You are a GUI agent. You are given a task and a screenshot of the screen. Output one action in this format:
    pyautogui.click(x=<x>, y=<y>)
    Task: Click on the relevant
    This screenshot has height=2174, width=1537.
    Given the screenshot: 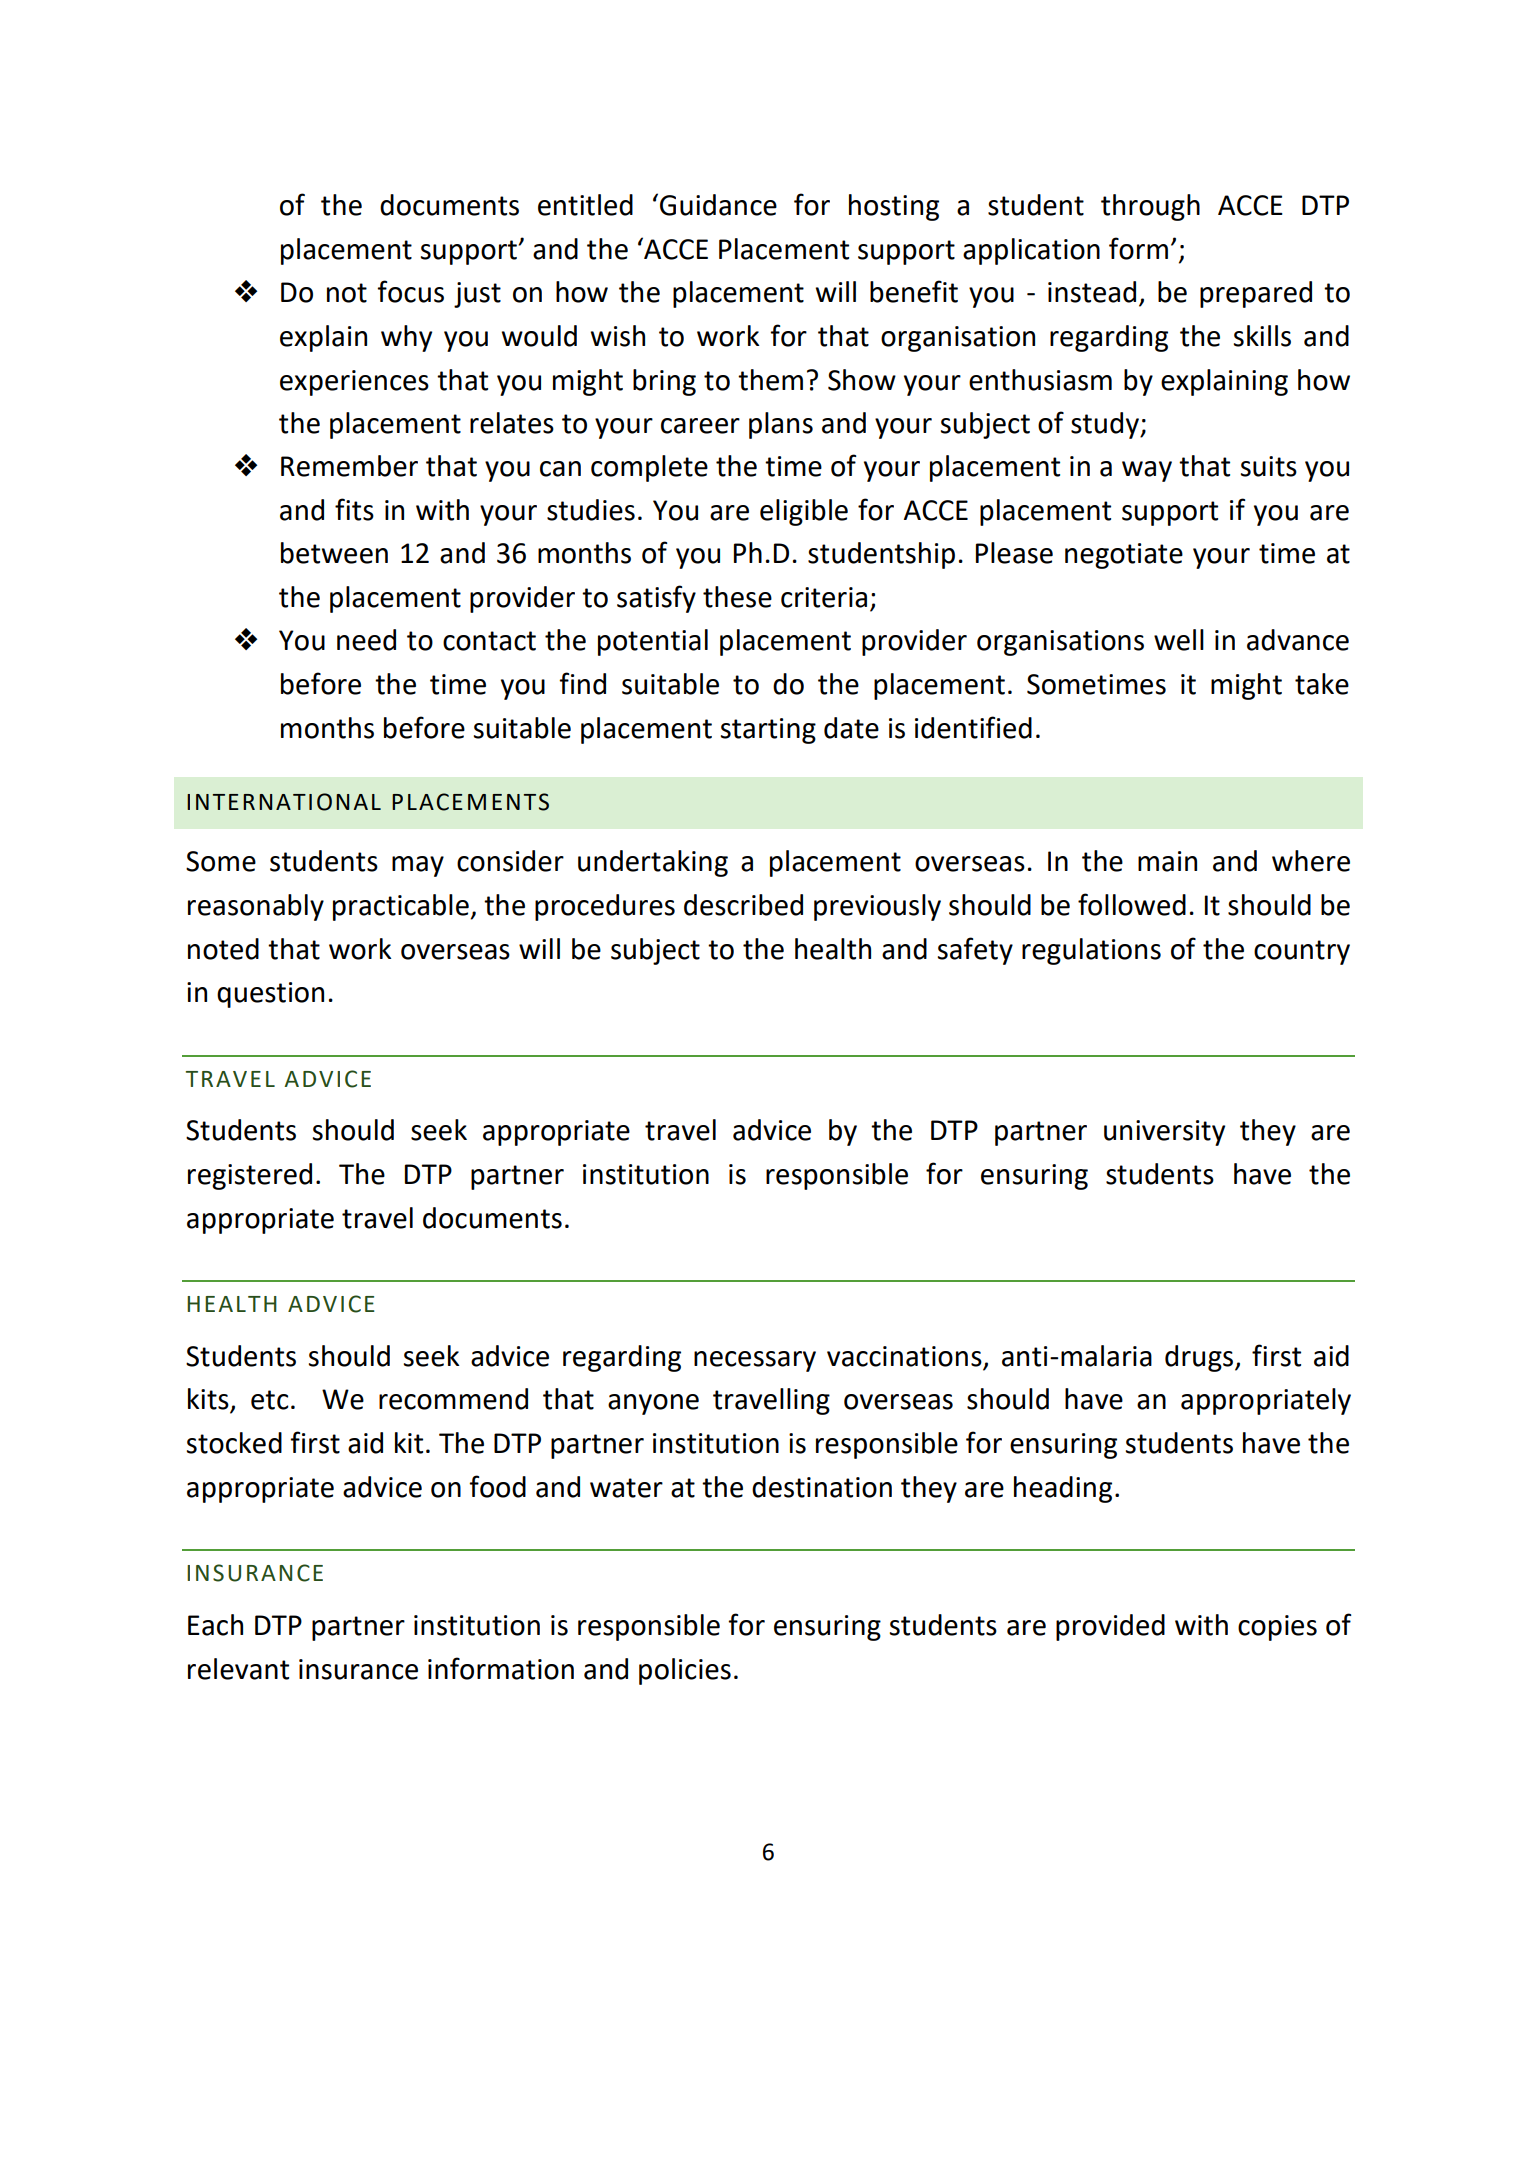 What is the action you would take?
    pyautogui.click(x=238, y=1669)
